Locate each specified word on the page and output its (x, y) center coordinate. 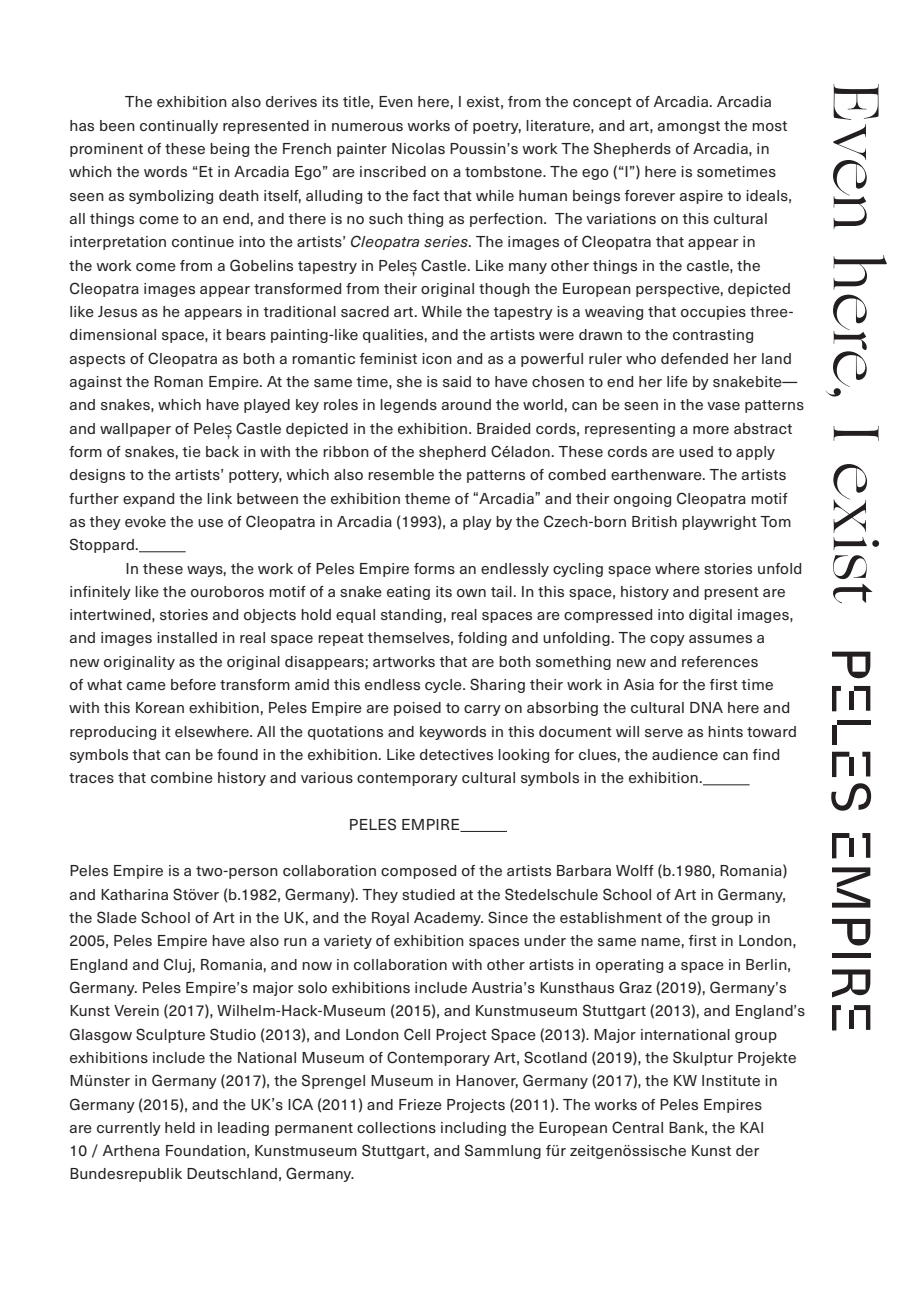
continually (179, 127)
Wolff (635, 870)
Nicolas (418, 149)
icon (437, 358)
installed (187, 637)
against (96, 383)
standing (411, 616)
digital (710, 616)
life (677, 381)
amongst (689, 127)
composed (418, 872)
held (180, 1127)
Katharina (134, 894)
